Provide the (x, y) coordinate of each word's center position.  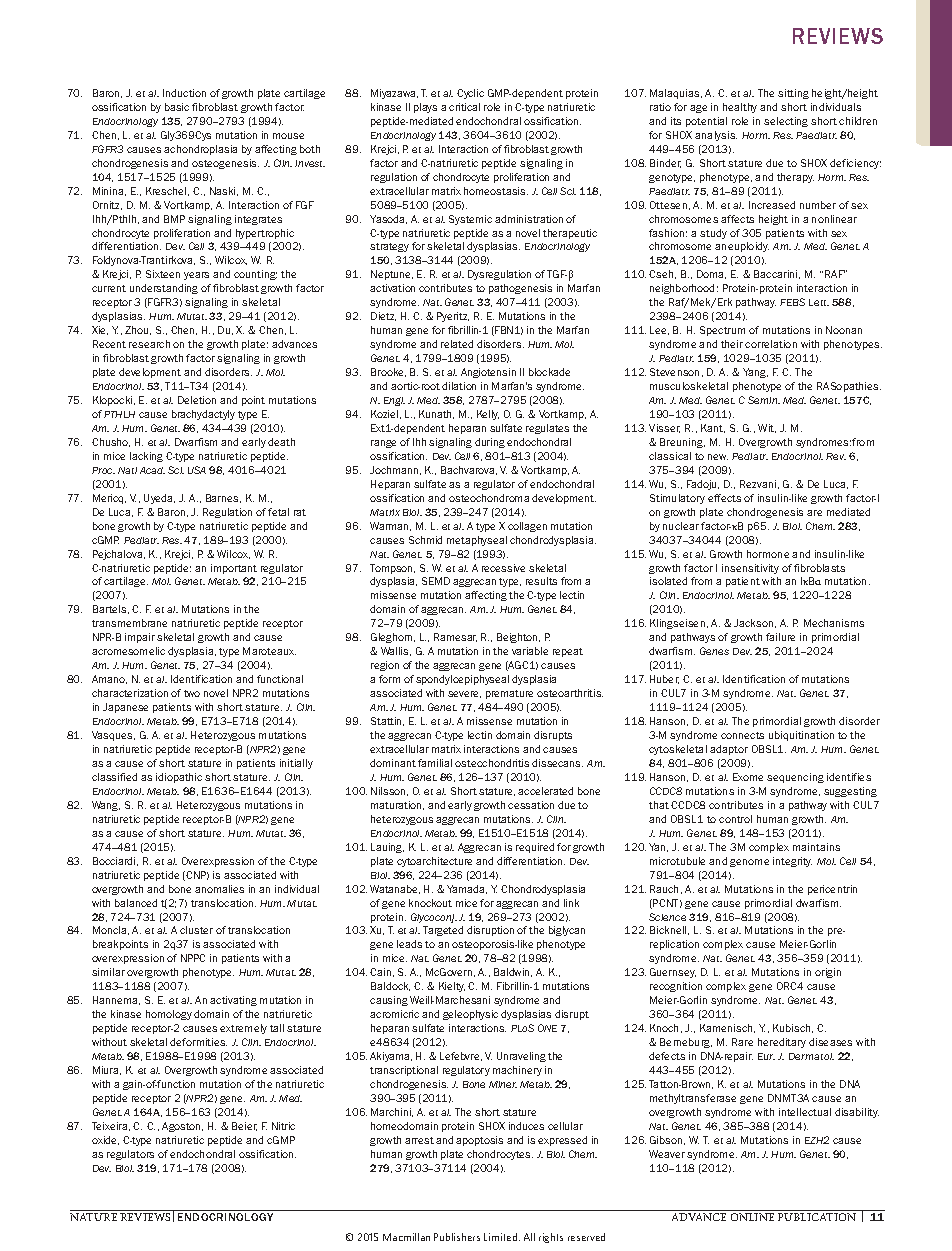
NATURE (93, 1217)
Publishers (457, 1237)
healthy (740, 108)
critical (464, 107)
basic (177, 107)
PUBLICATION (817, 1217)
